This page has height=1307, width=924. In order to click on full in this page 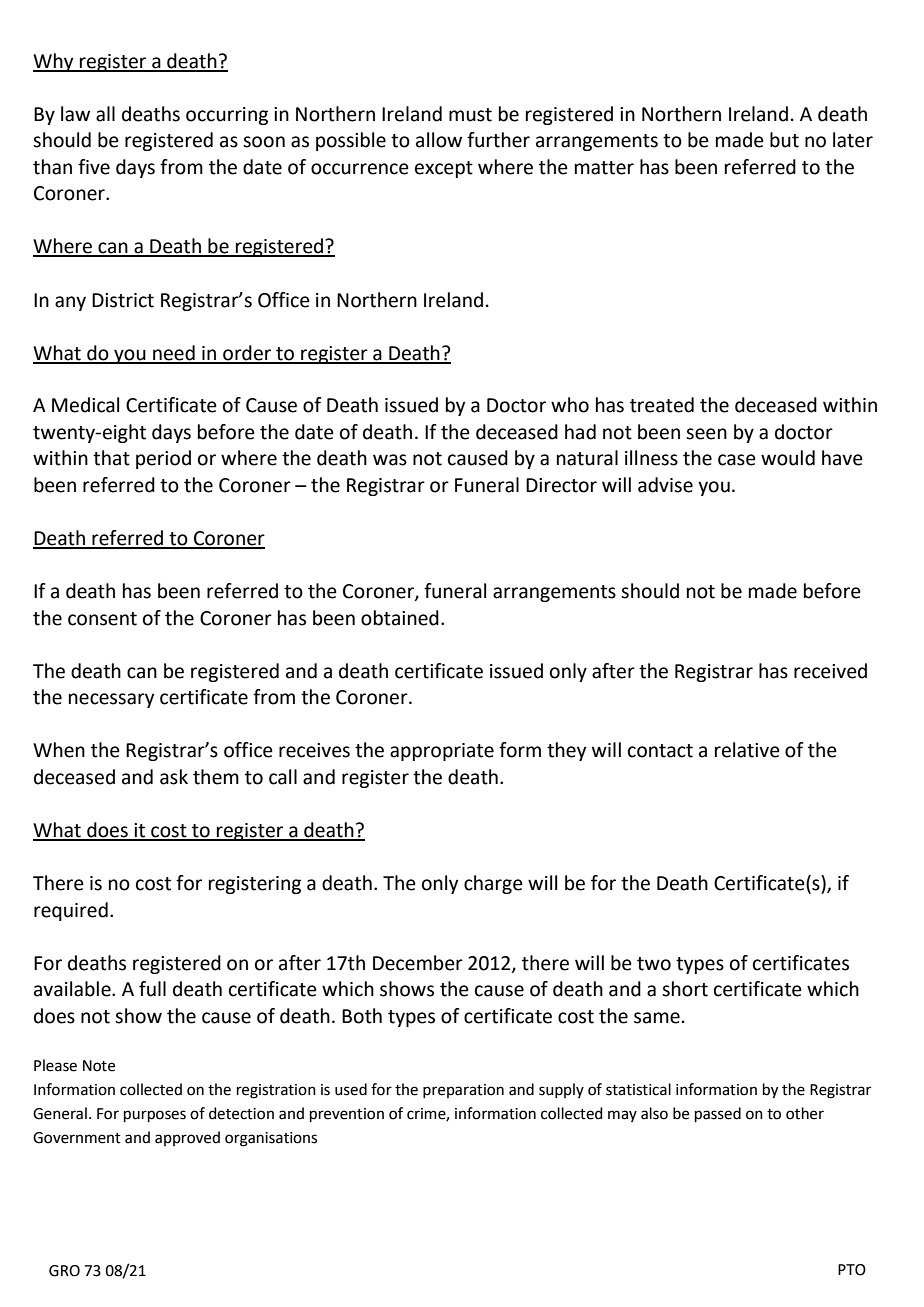, I will do `click(152, 989)`.
